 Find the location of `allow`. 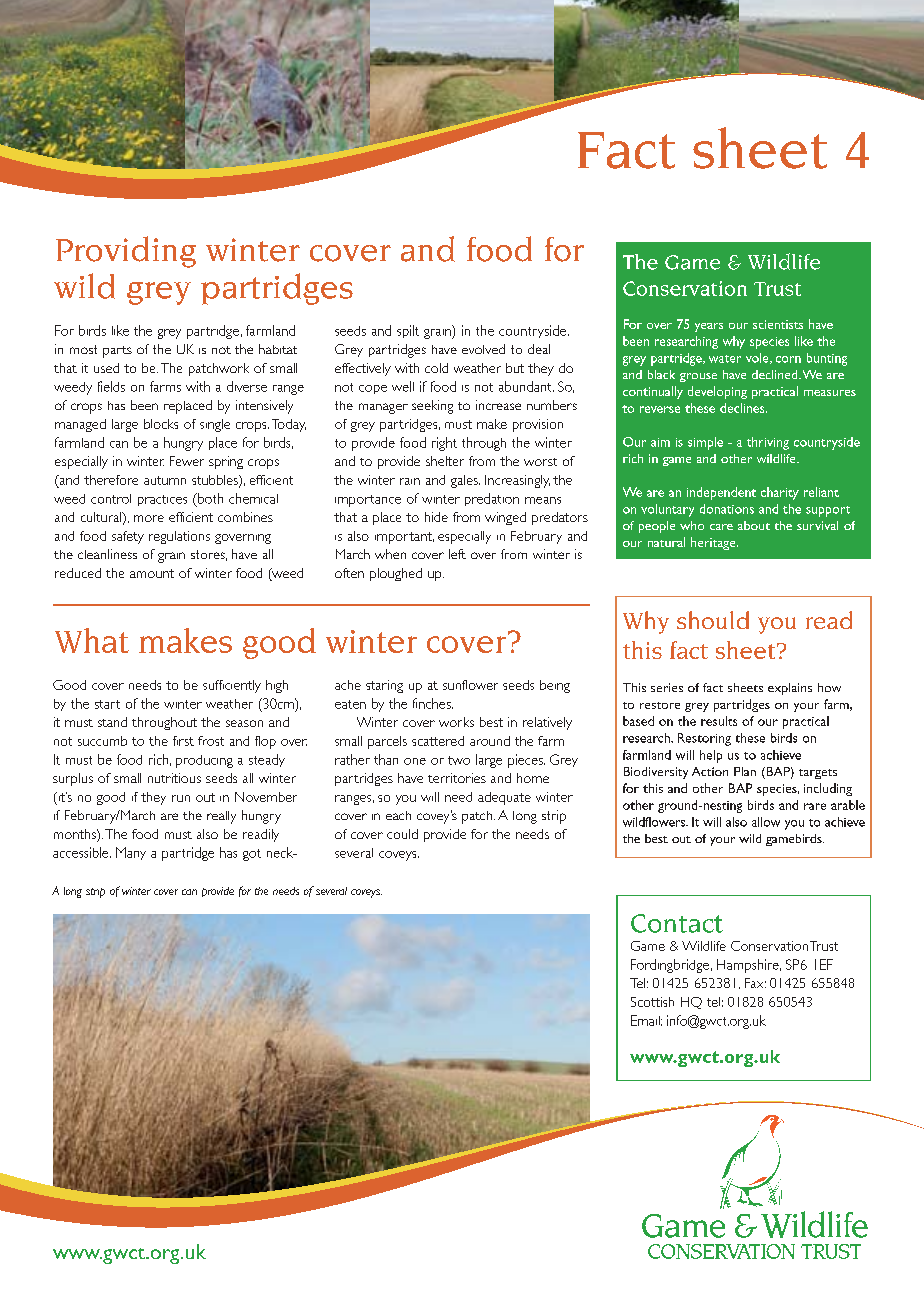

allow is located at coordinates (766, 822).
